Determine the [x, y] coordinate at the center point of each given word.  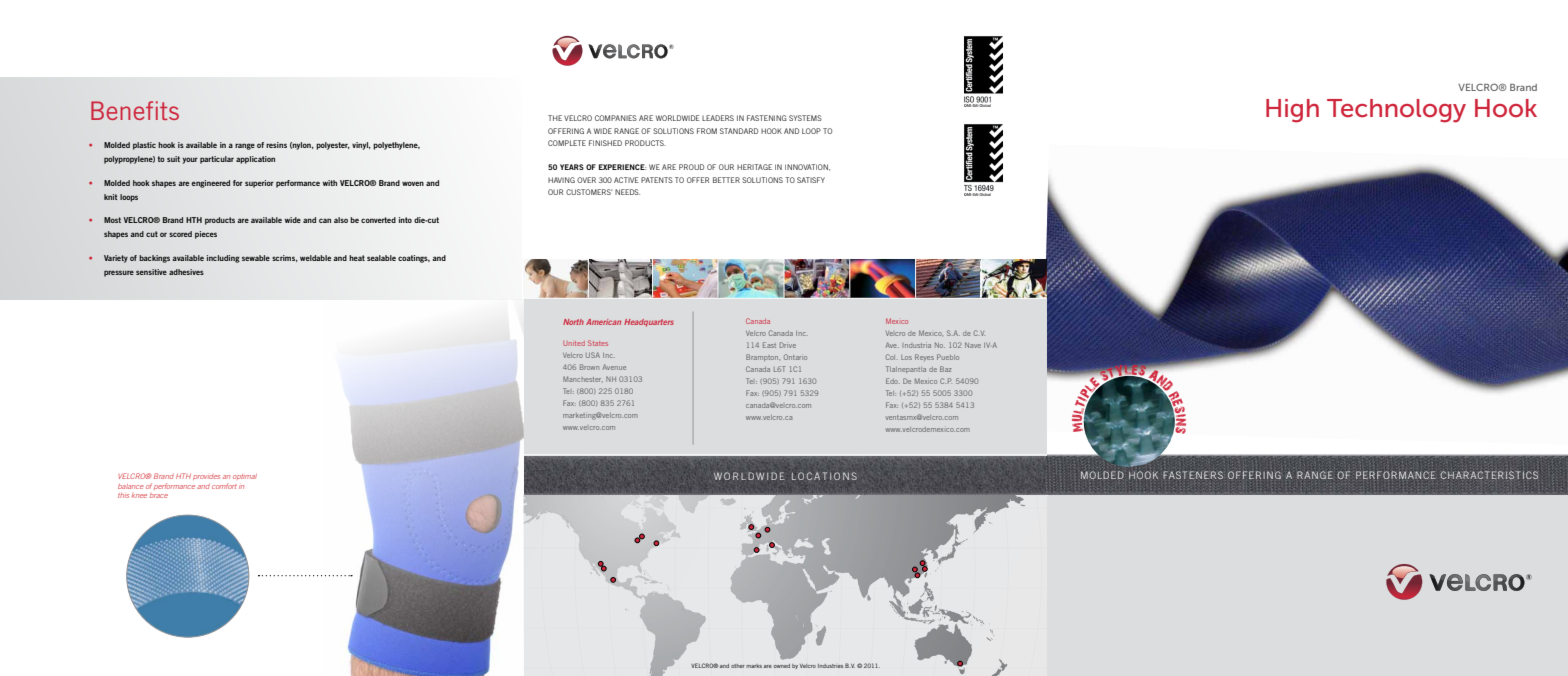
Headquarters [649, 323]
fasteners [1193, 475]
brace [159, 496]
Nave [973, 345]
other [738, 666]
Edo [893, 381]
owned [782, 666]
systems [805, 118]
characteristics [1489, 475]
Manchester [583, 379]
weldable [315, 258]
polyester [333, 146]
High [1292, 111]
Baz [946, 369]
